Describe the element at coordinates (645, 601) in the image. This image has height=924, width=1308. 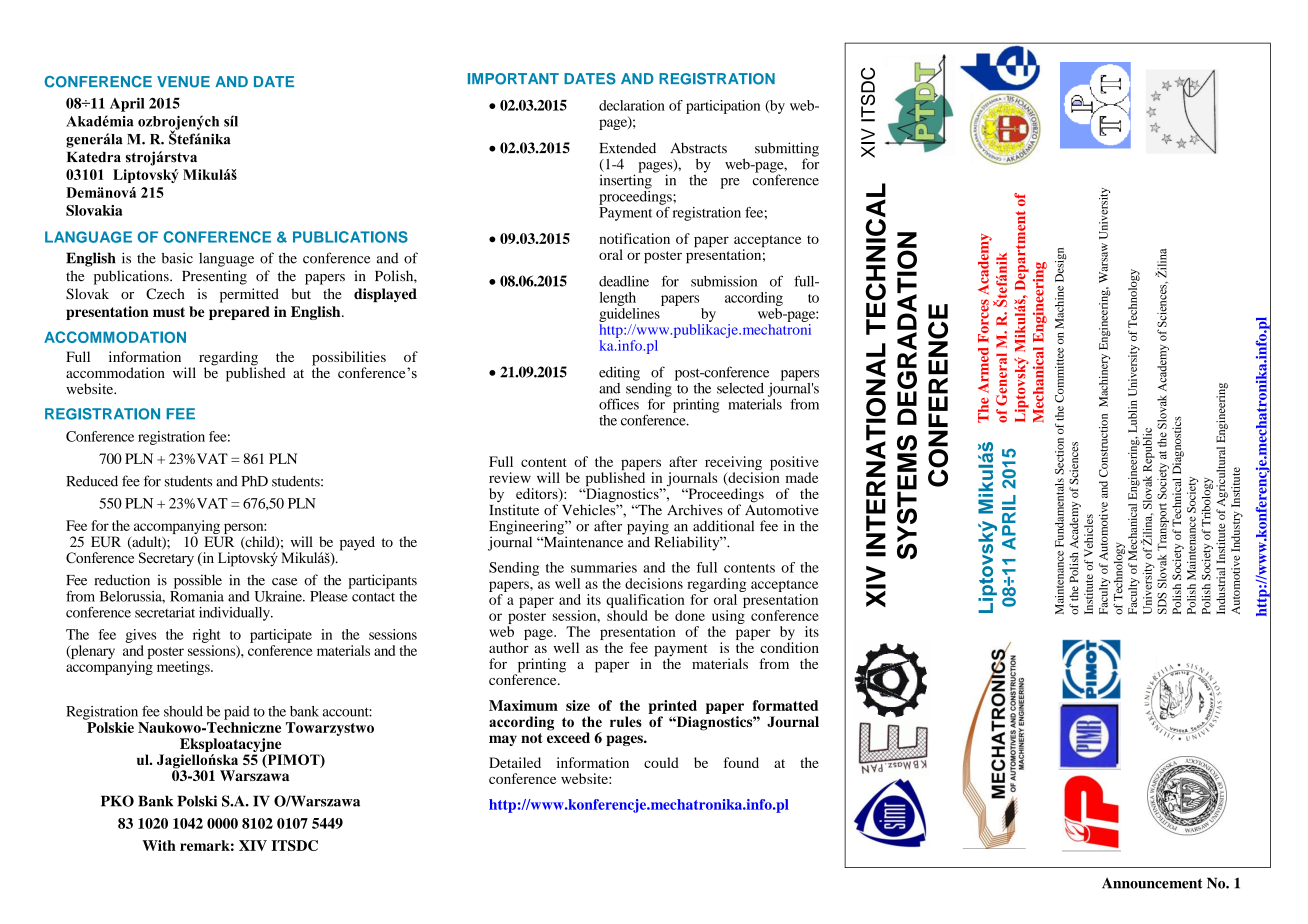
I see `qualification` at that location.
